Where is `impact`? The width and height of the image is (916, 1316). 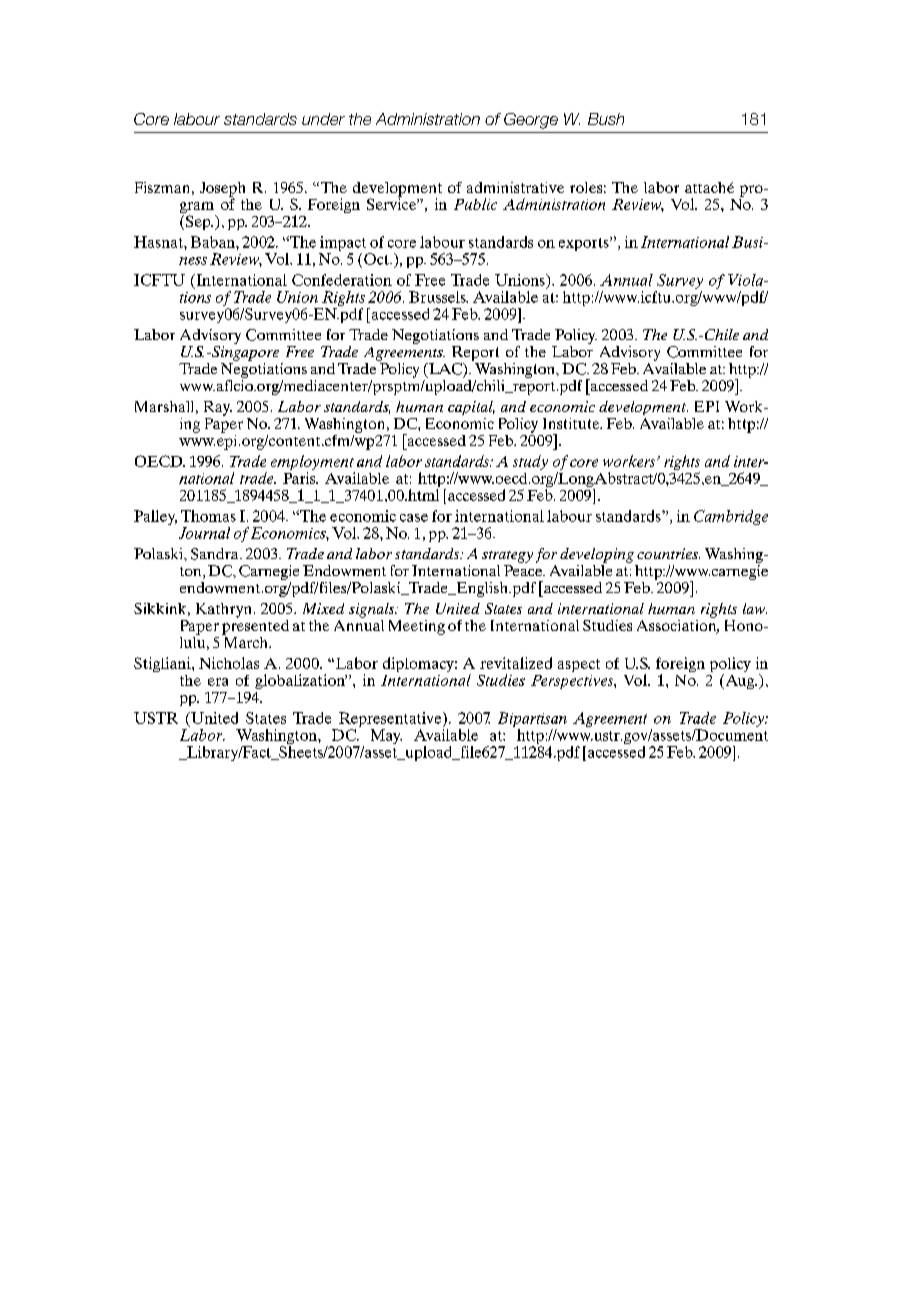
impact is located at coordinates (344, 245).
